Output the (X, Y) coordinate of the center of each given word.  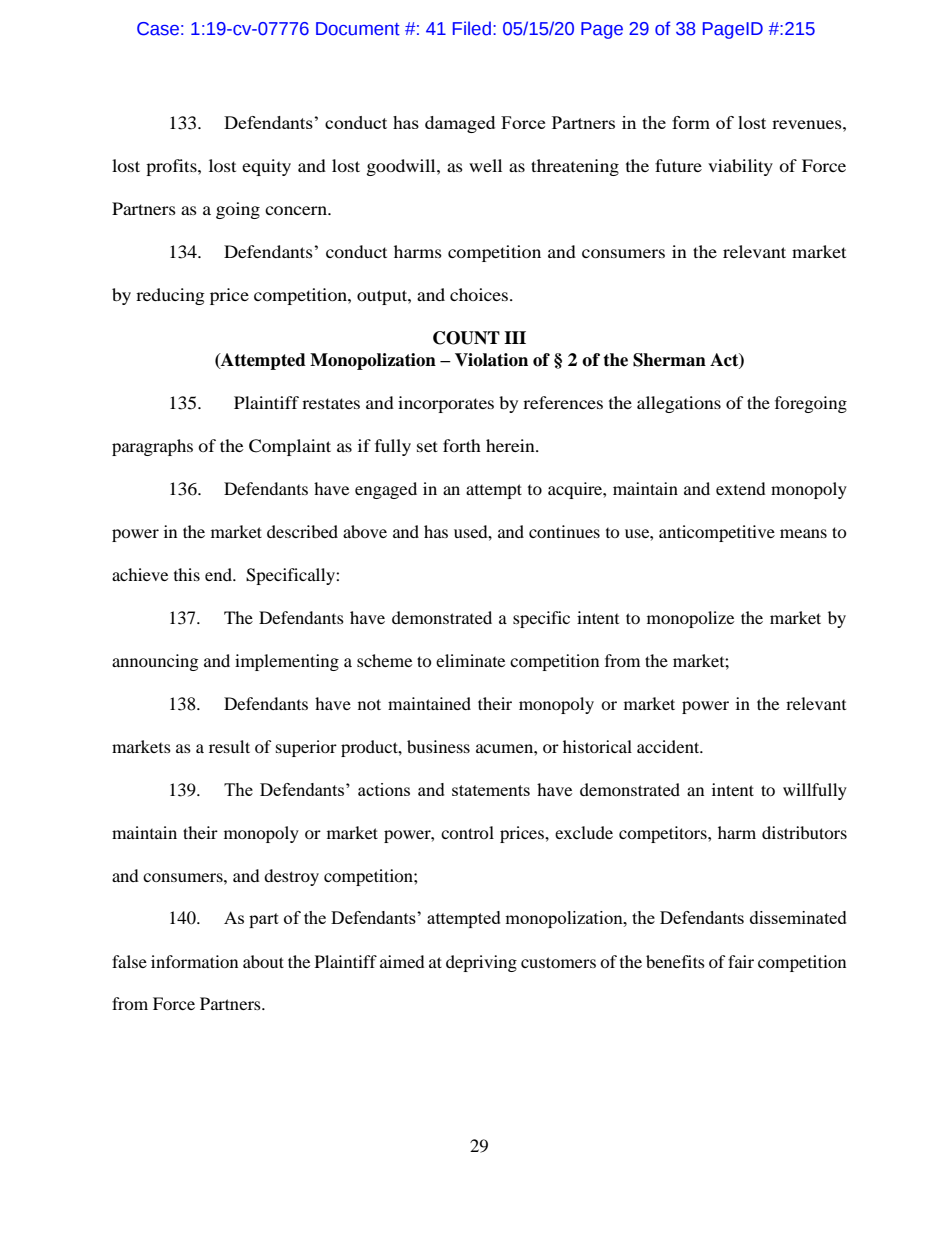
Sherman (669, 360)
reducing (170, 296)
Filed (472, 28)
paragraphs (152, 447)
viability (740, 167)
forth (462, 445)
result (229, 746)
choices (479, 294)
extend (741, 488)
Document (358, 29)
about (263, 961)
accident (669, 746)
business (438, 746)
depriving (481, 963)
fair (741, 961)
